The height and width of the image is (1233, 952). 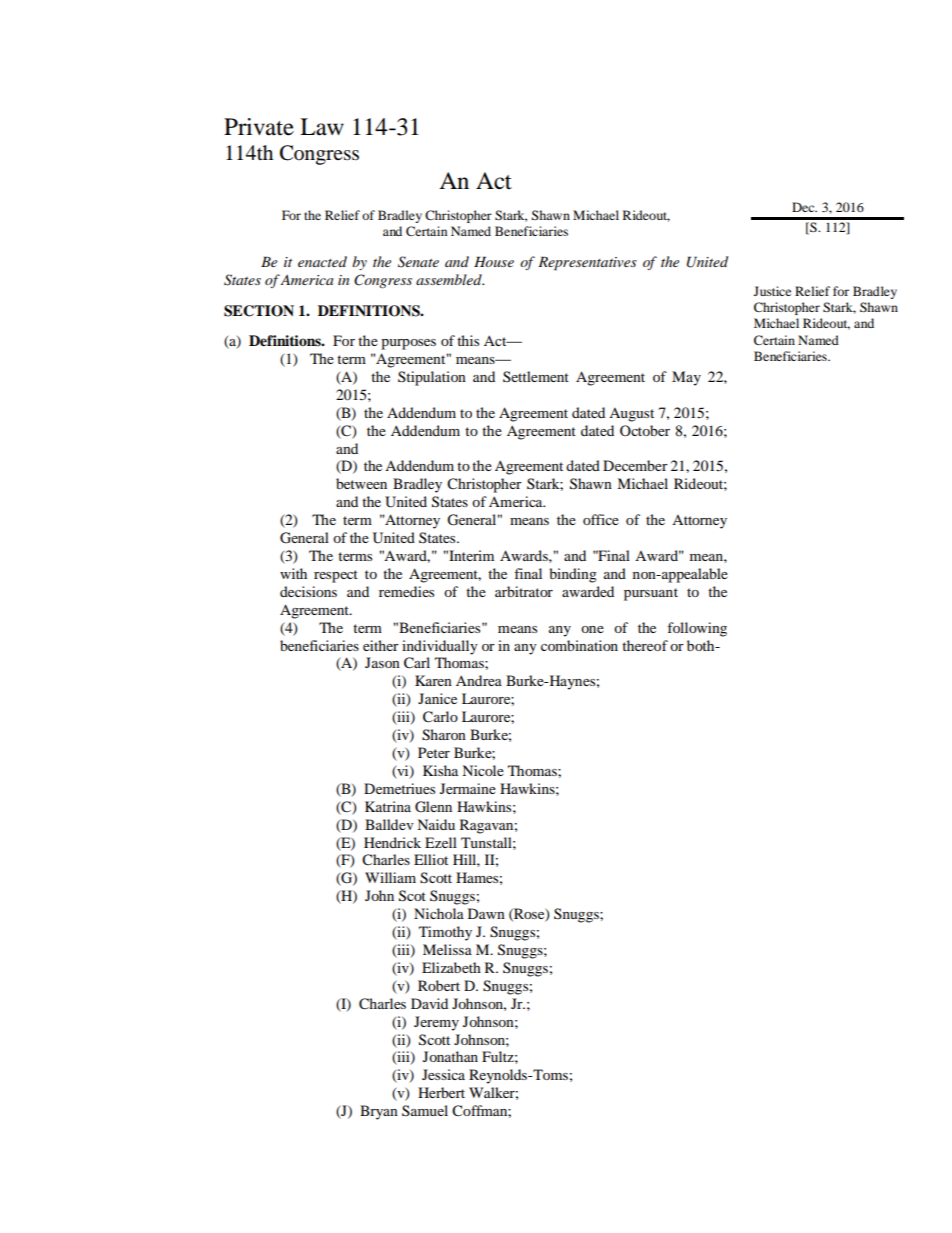 What do you see at coordinates (322, 127) in the image?
I see `Law` at bounding box center [322, 127].
